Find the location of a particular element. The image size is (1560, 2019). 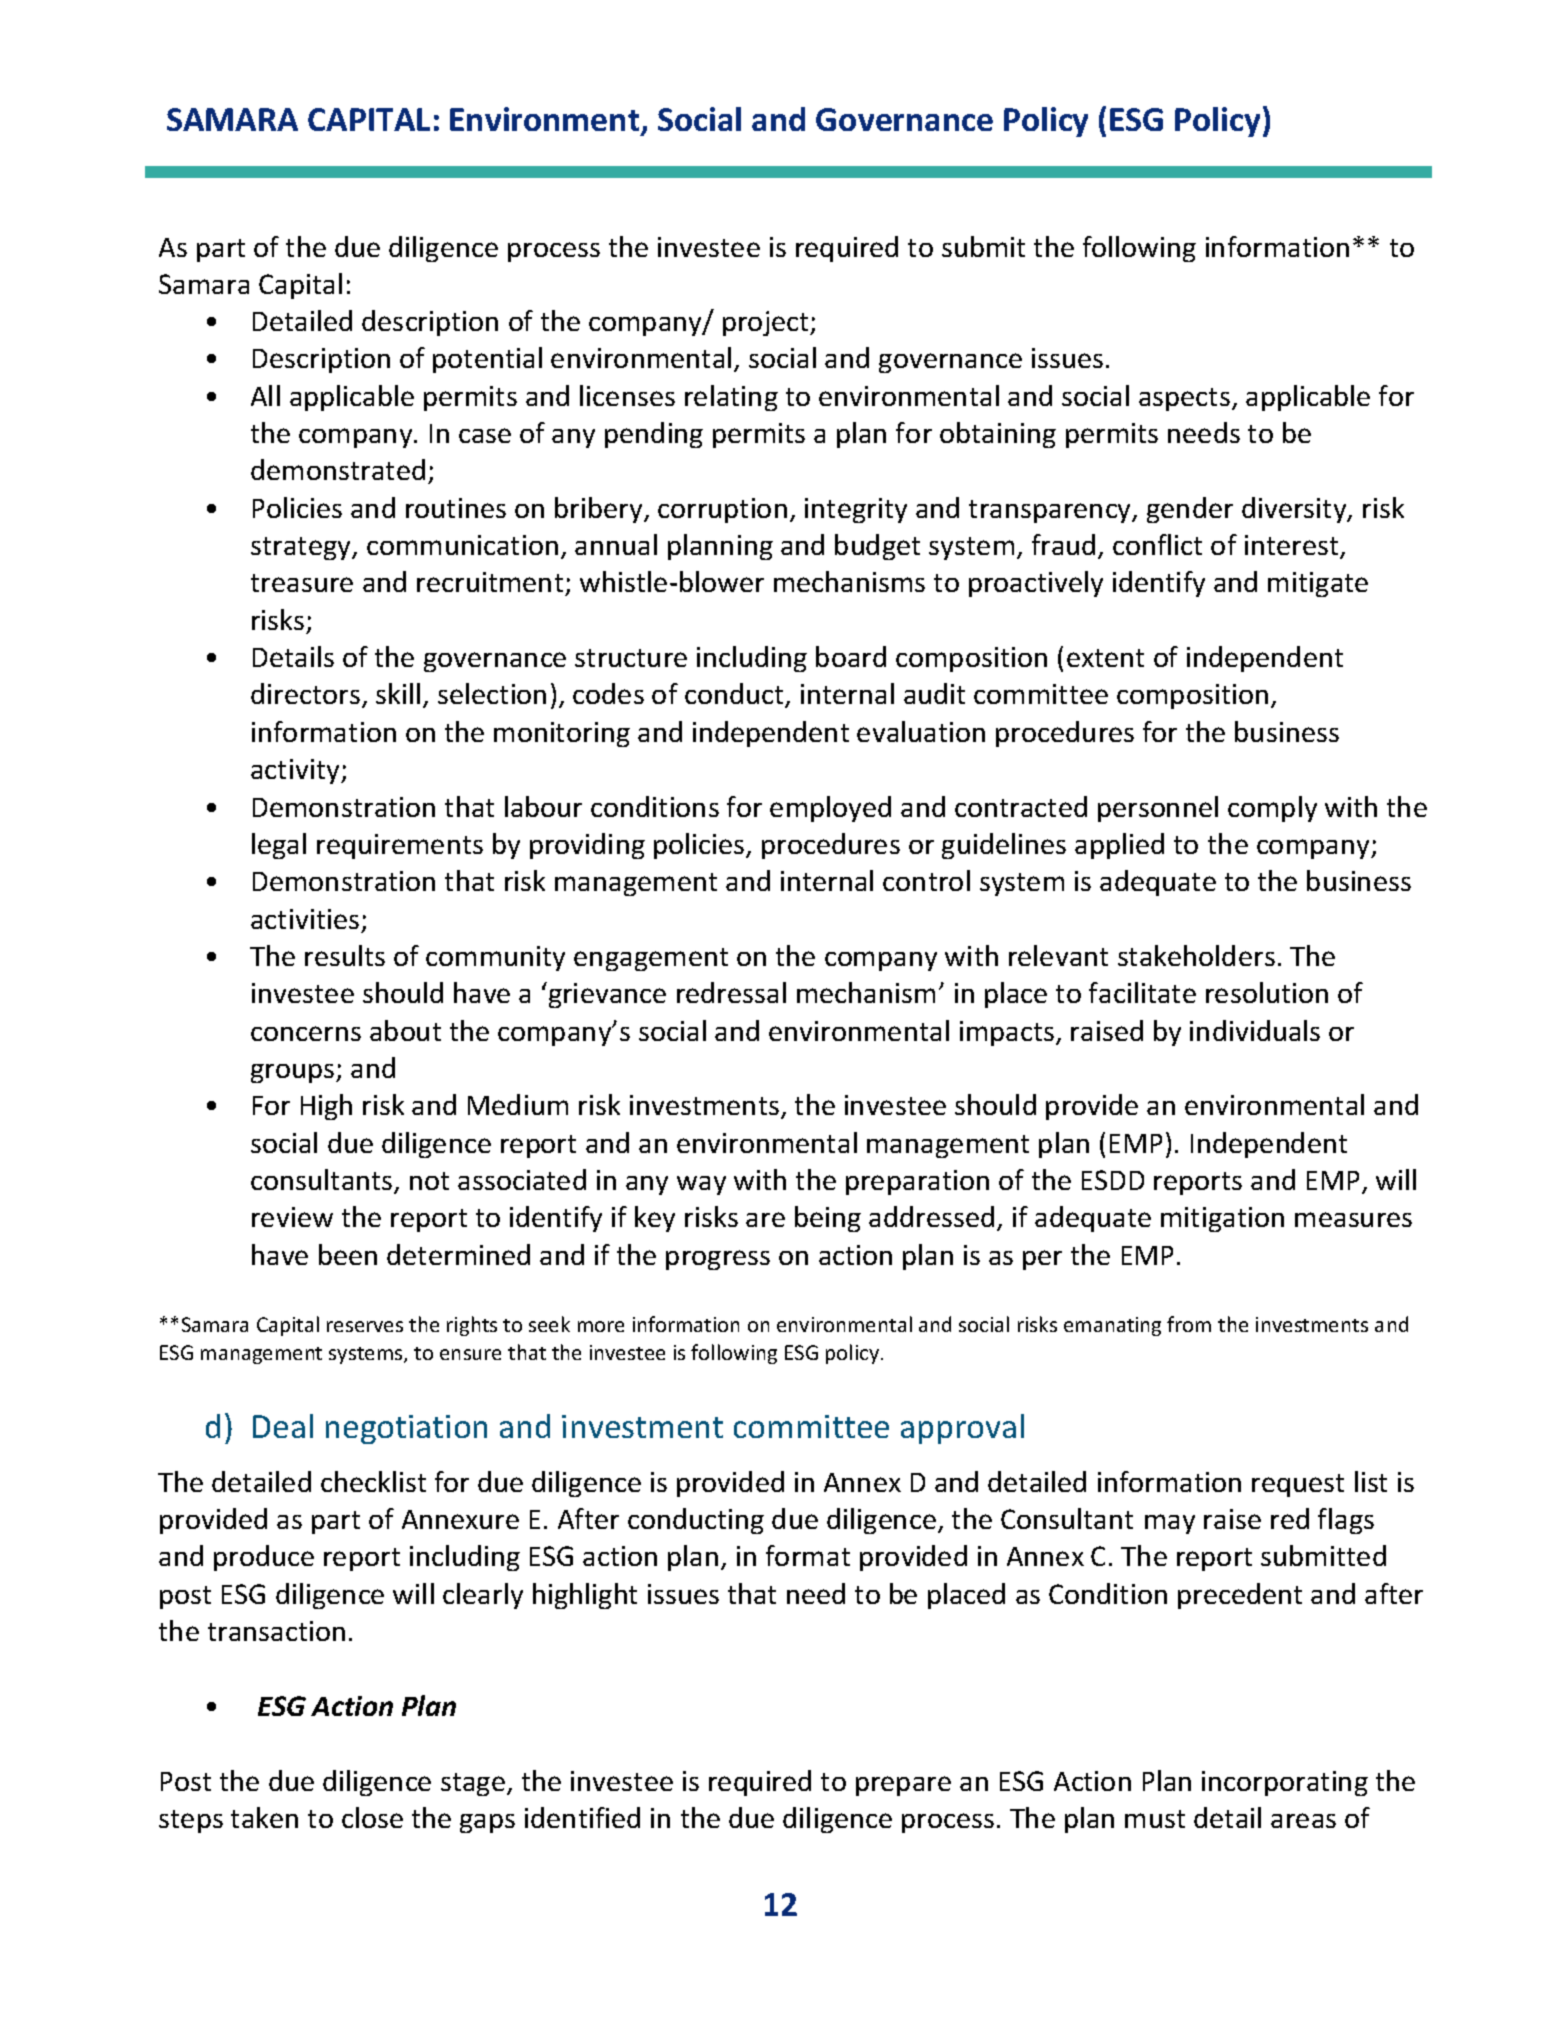

personnel is located at coordinates (1158, 809).
